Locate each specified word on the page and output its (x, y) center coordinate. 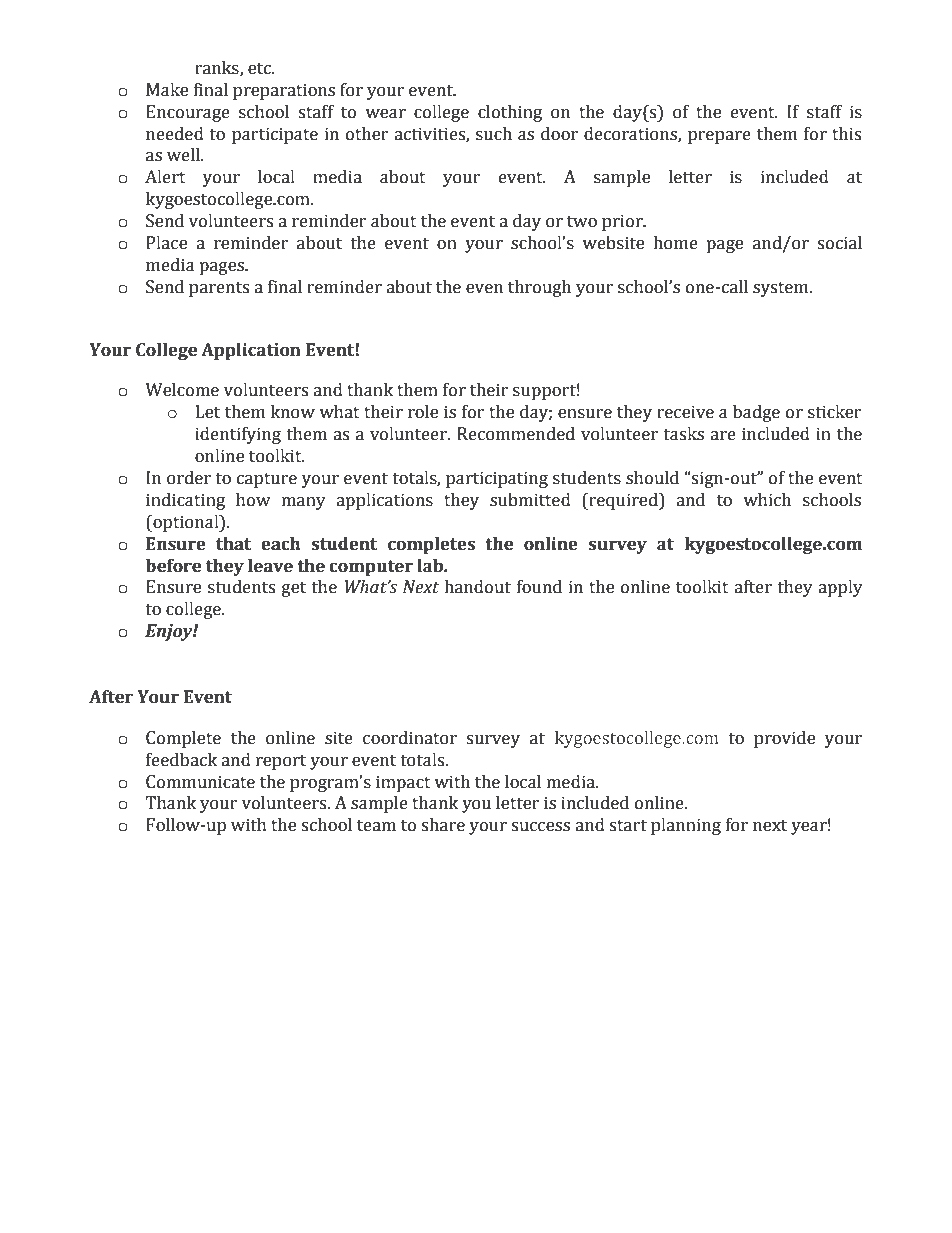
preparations (284, 91)
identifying (238, 435)
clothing (510, 113)
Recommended (516, 434)
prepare (719, 137)
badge (756, 413)
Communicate (200, 782)
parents (219, 289)
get (294, 589)
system (782, 289)
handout (477, 587)
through (539, 288)
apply (840, 588)
